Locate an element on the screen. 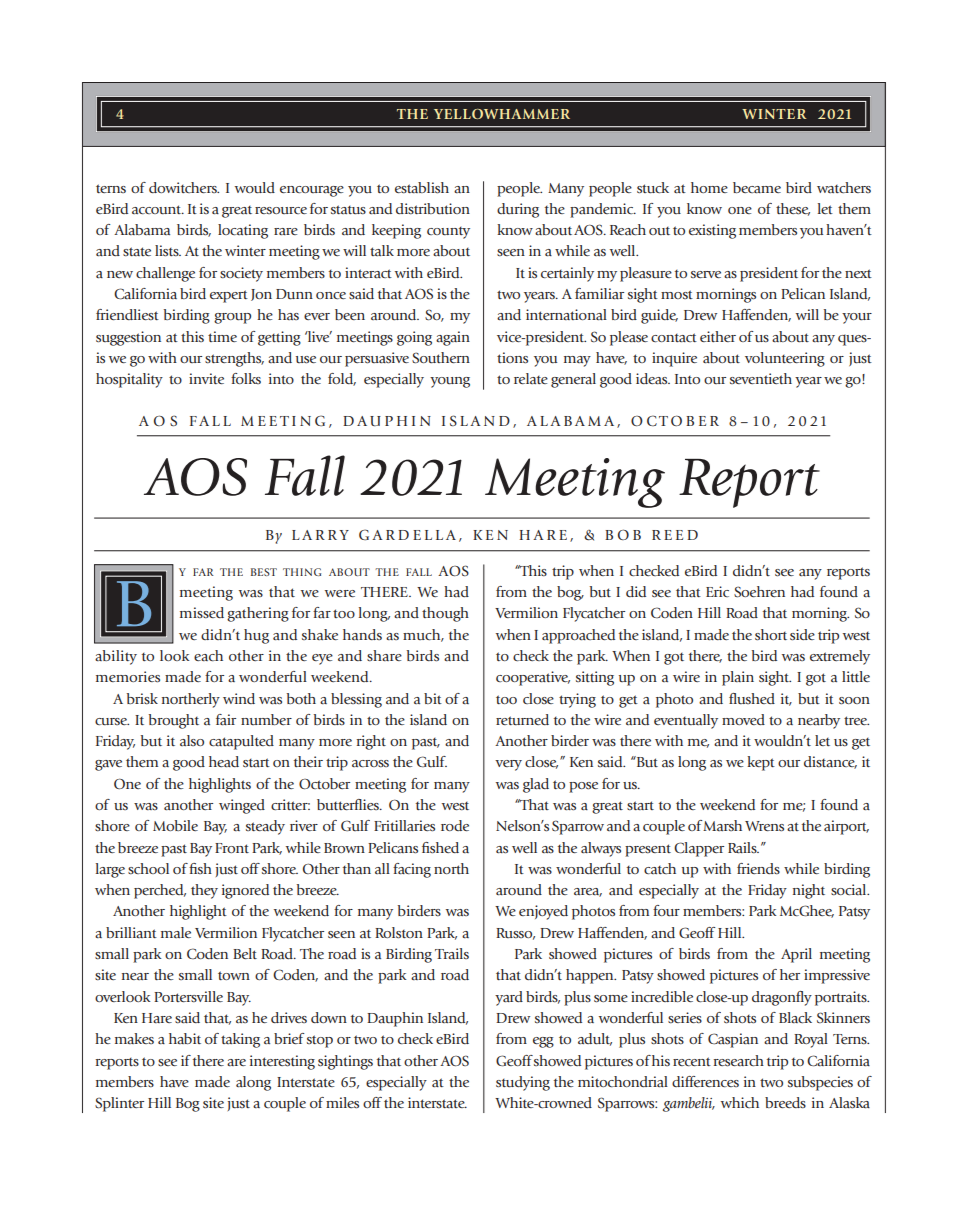 The height and width of the screenshot is (1232, 958). short is located at coordinates (771, 634).
